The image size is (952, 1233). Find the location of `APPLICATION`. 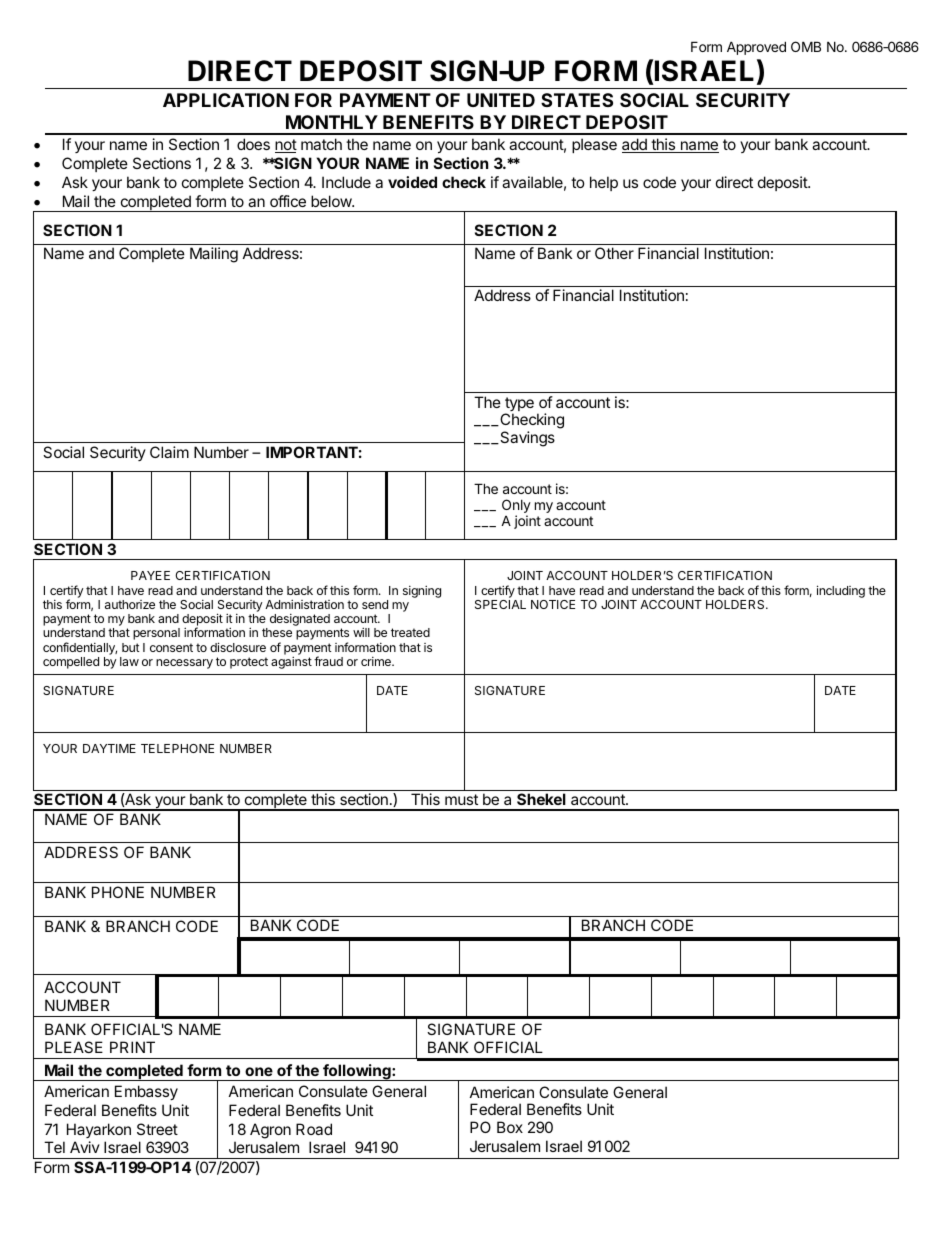

APPLICATION is located at coordinates (226, 100).
